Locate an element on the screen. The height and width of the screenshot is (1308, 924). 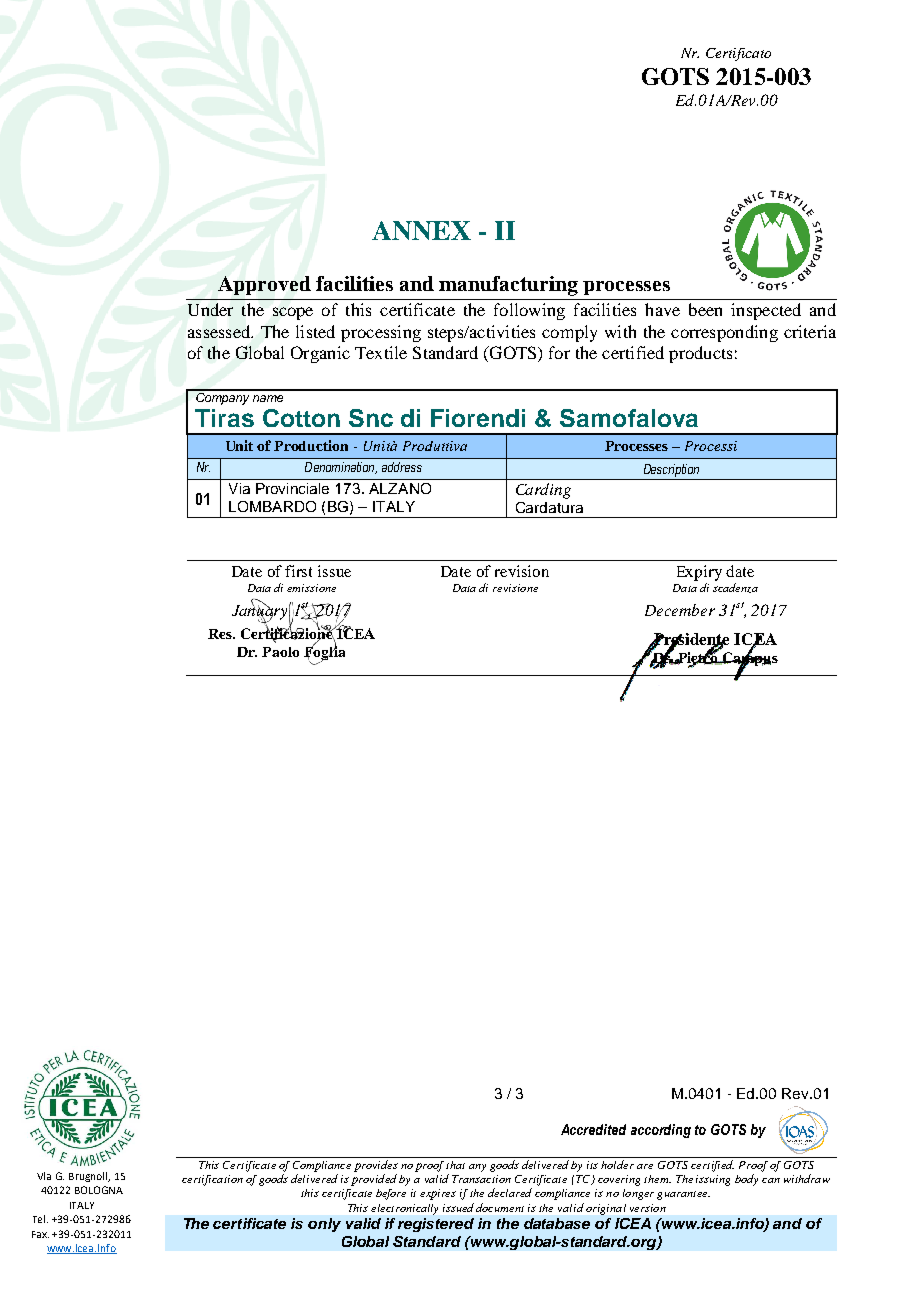
guarantee is located at coordinates (683, 1195).
